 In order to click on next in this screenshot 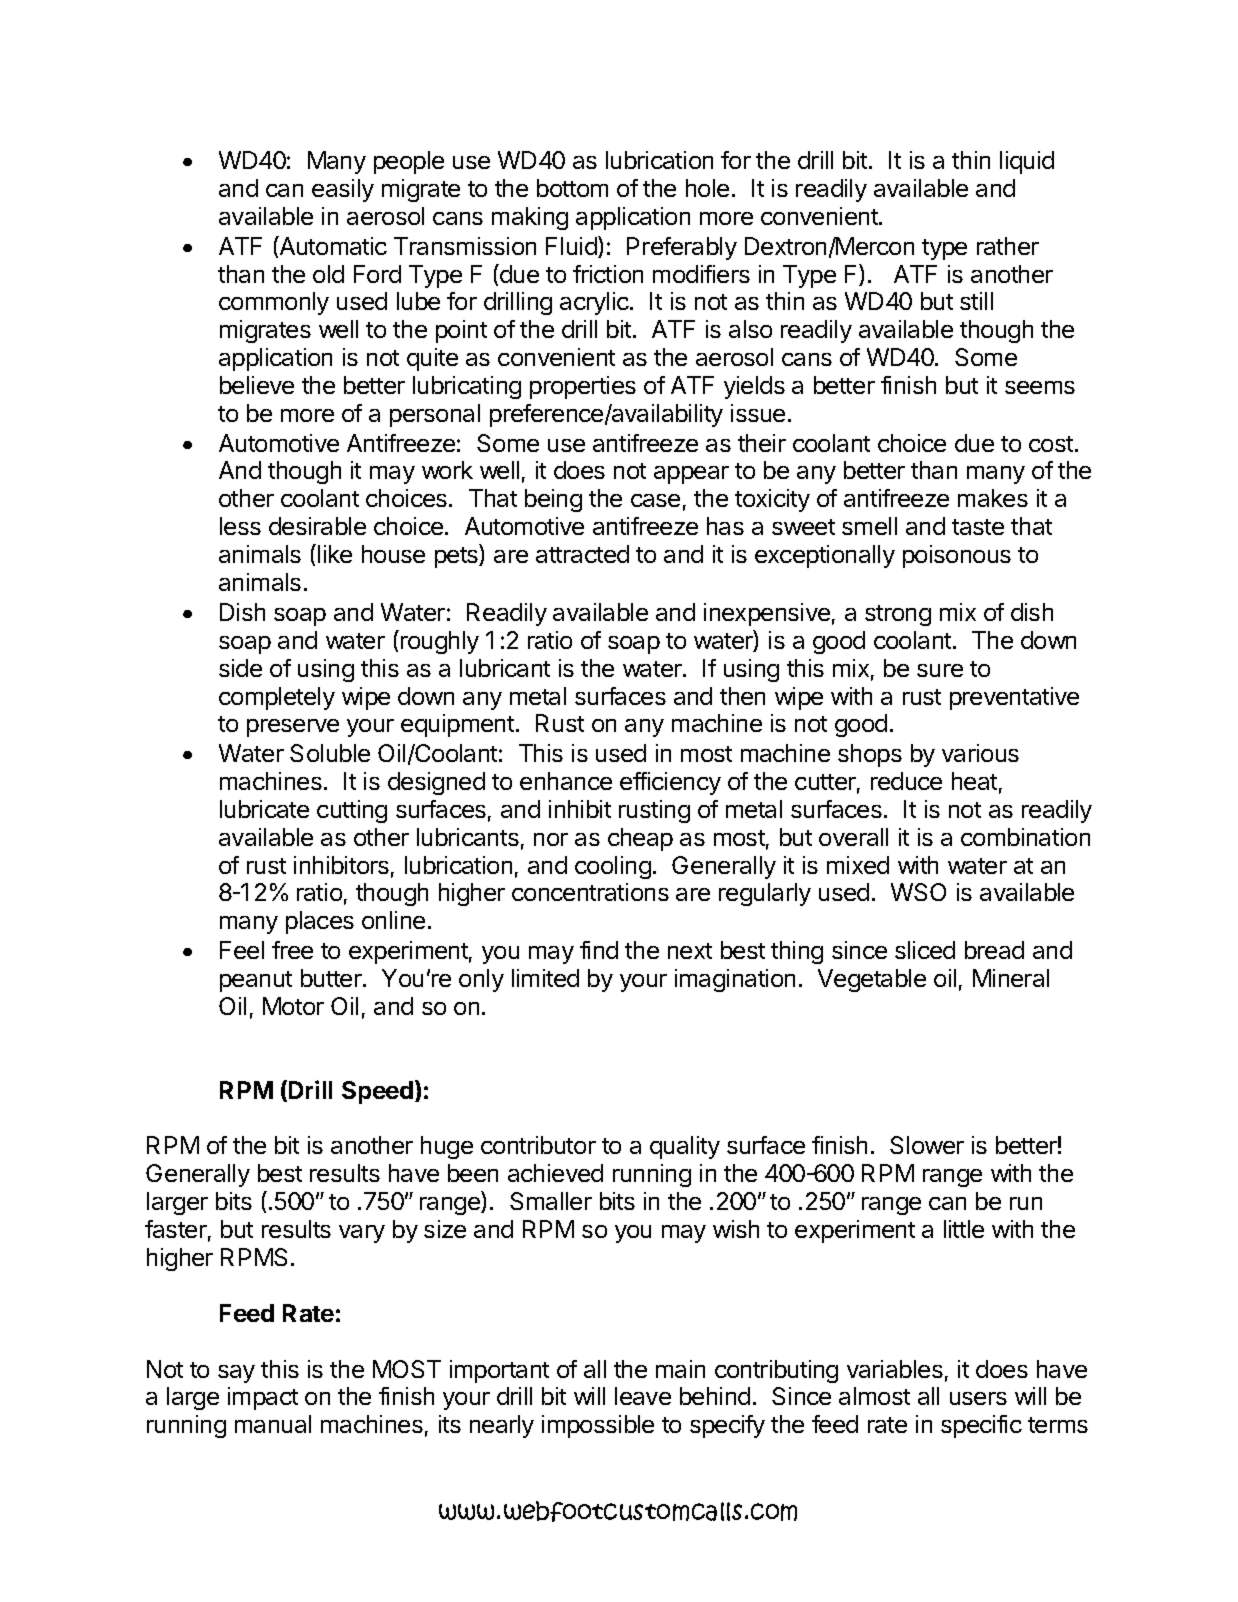, I will do `click(690, 951)`.
